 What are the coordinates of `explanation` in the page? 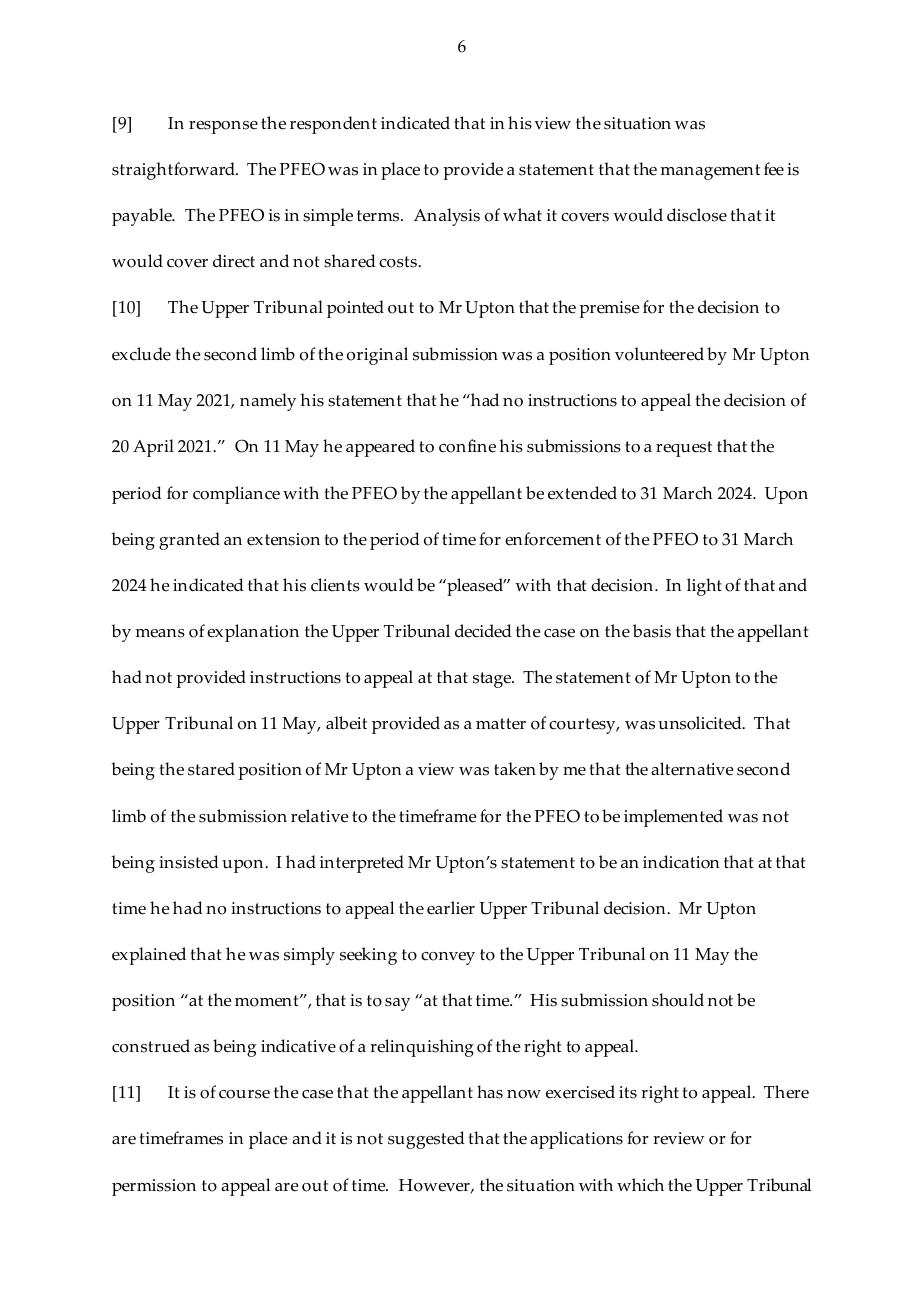 It's located at (253, 633).
